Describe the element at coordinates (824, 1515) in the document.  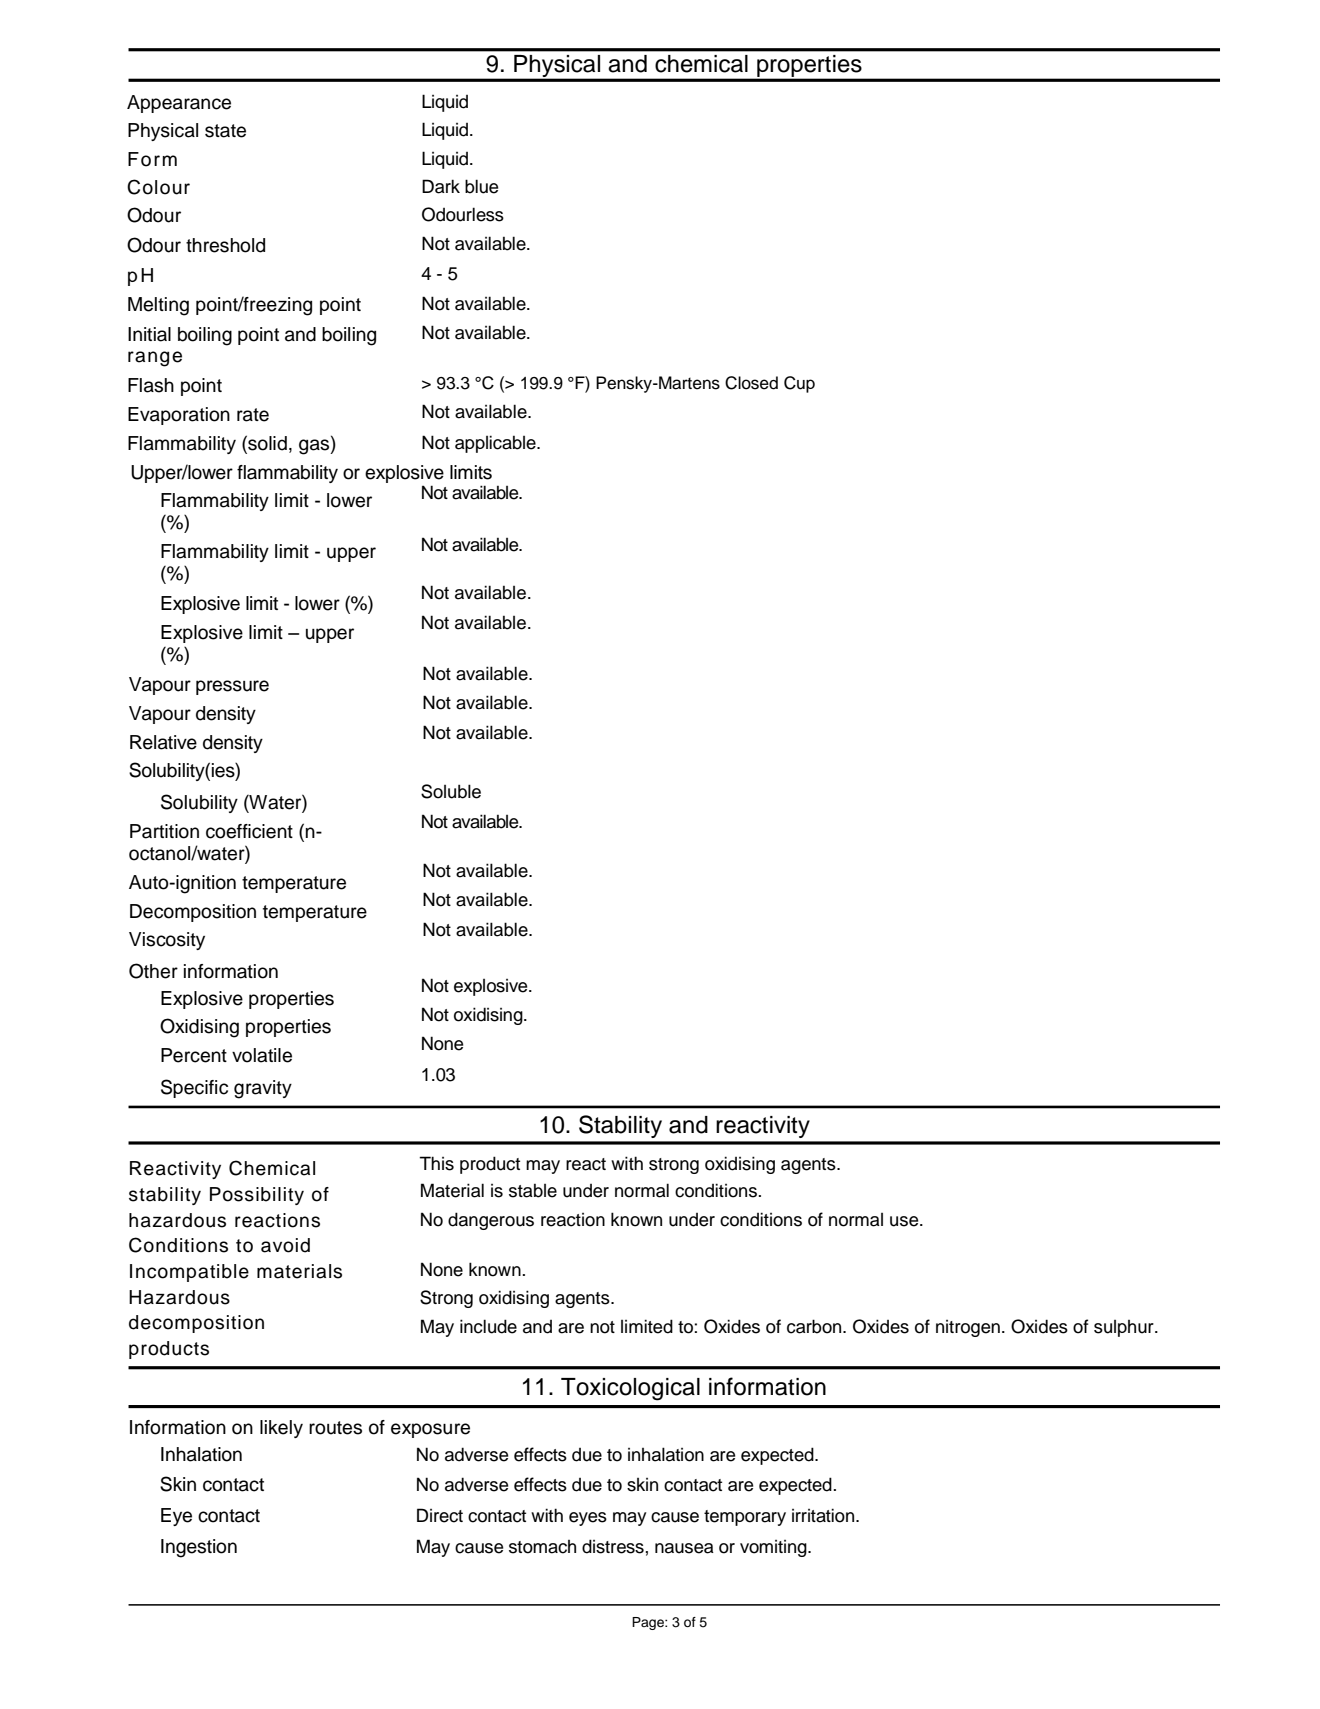
I see `irritation` at that location.
